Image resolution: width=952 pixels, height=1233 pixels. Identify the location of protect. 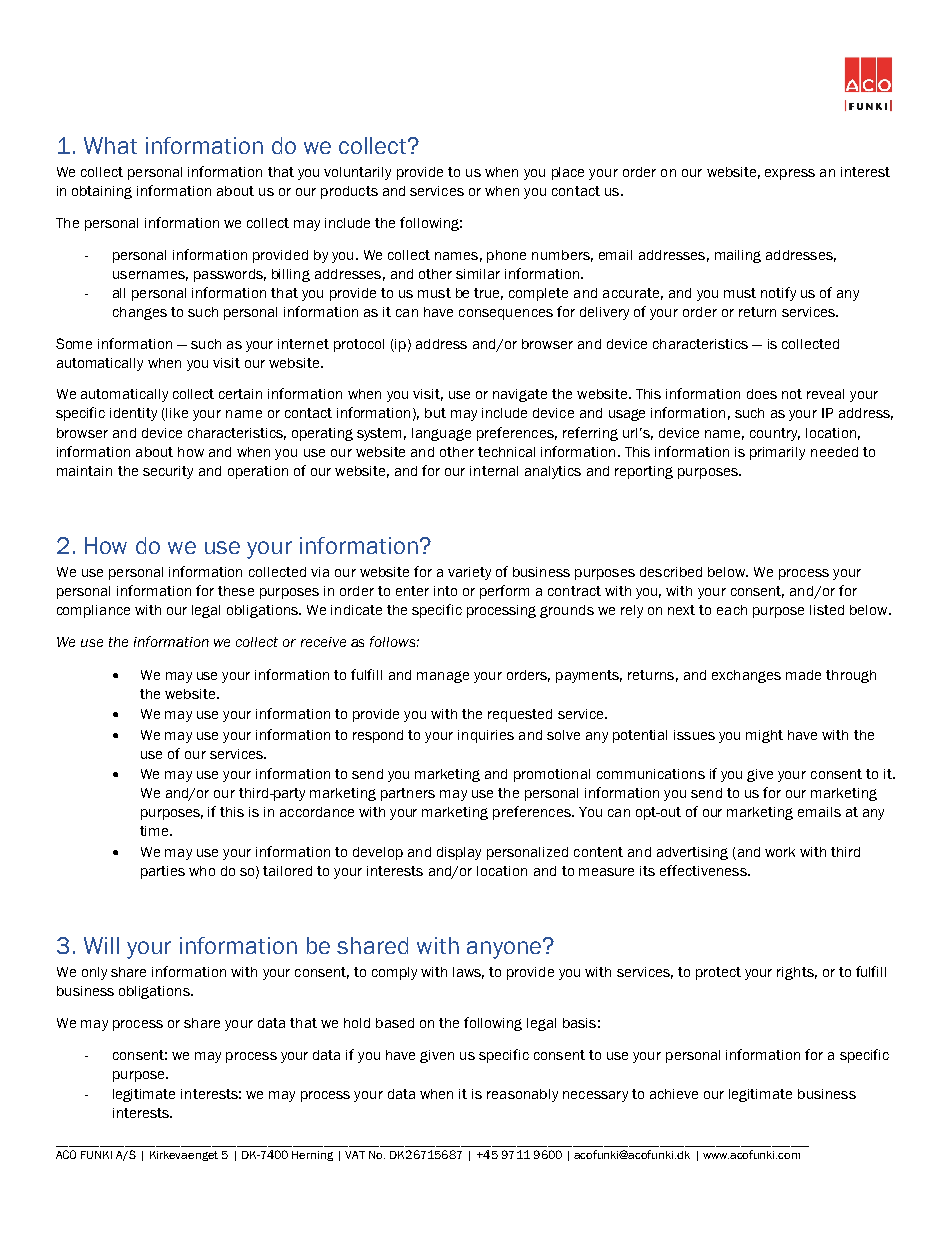
(718, 973).
